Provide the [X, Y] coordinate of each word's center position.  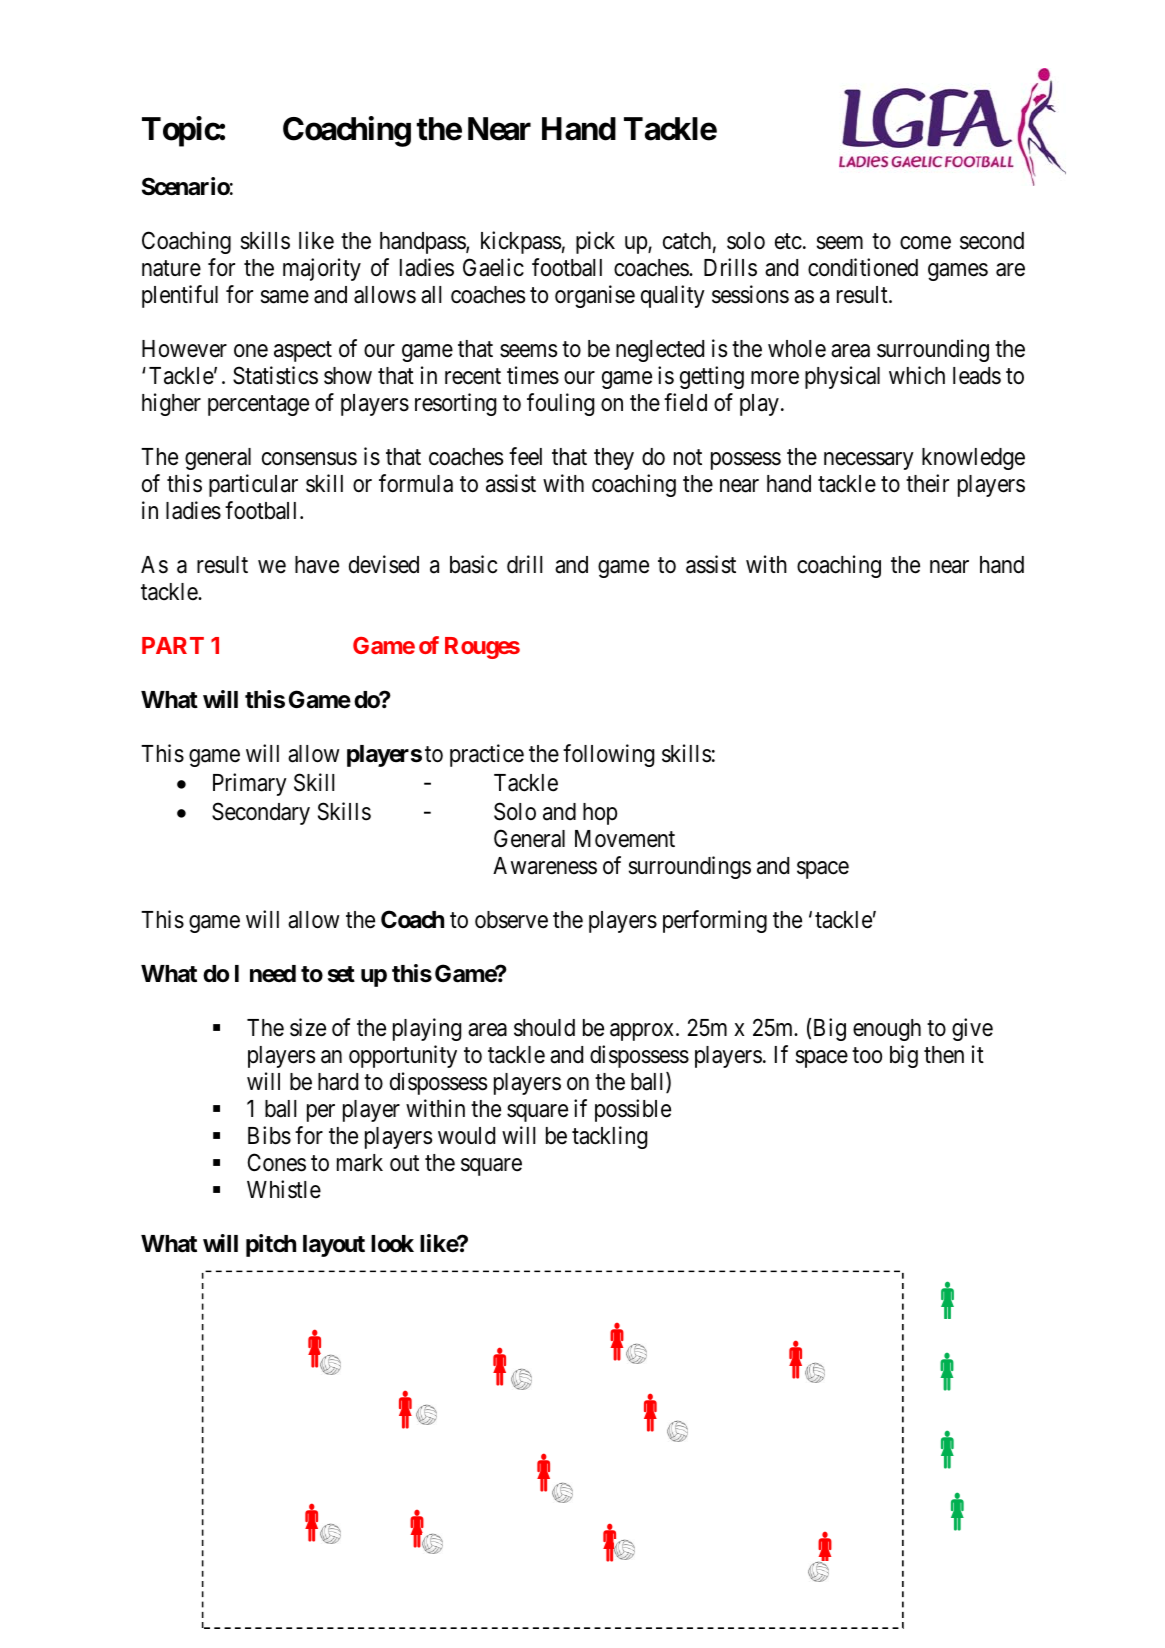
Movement [625, 839]
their [927, 483]
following [608, 755]
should [544, 1028]
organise [595, 296]
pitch [271, 1245]
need [273, 974]
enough [887, 1030]
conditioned [863, 267]
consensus [309, 459]
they [614, 459]
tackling [609, 1137]
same [285, 297]
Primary [250, 784]
